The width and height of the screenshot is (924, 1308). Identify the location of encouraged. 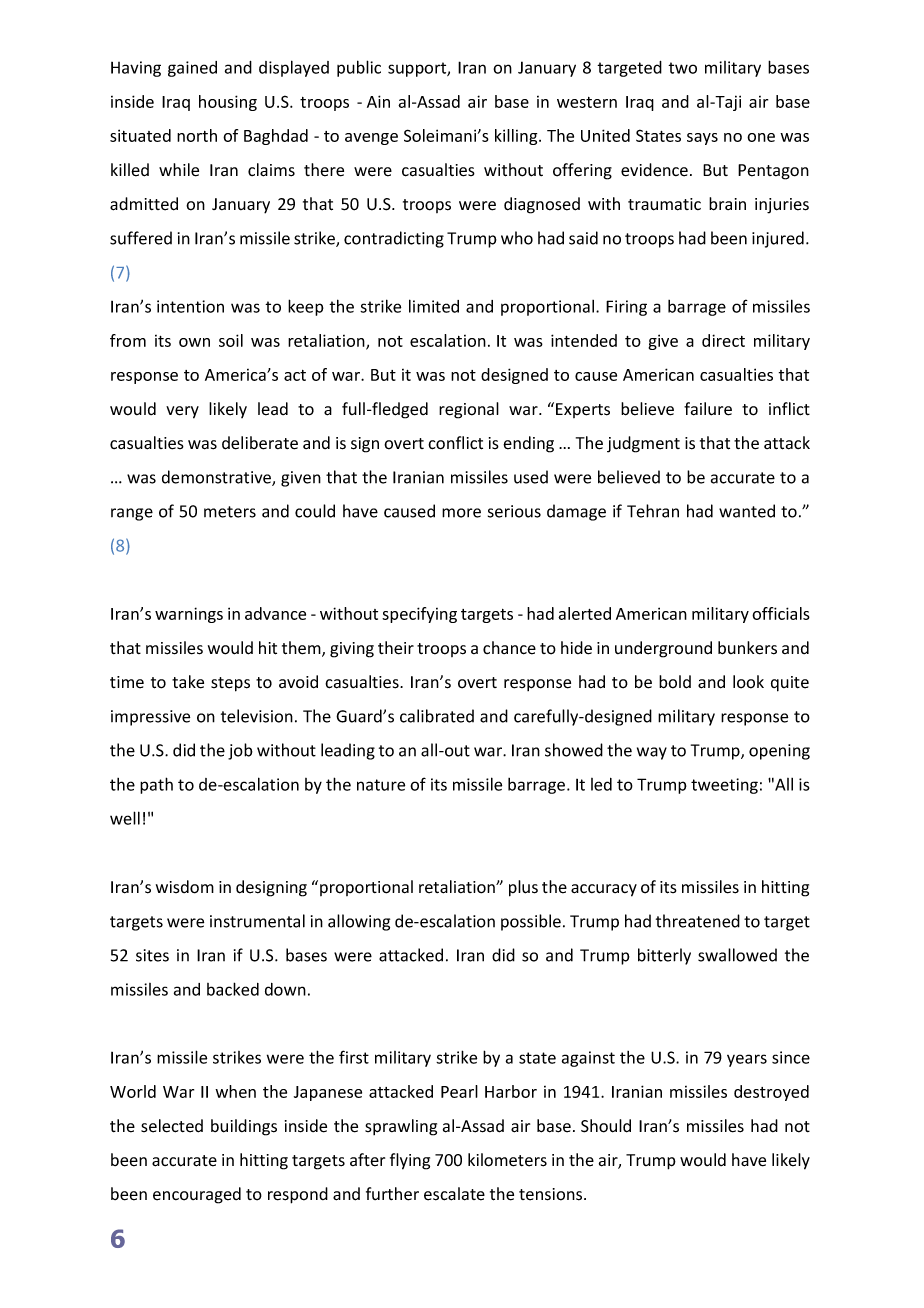
(197, 1195).
